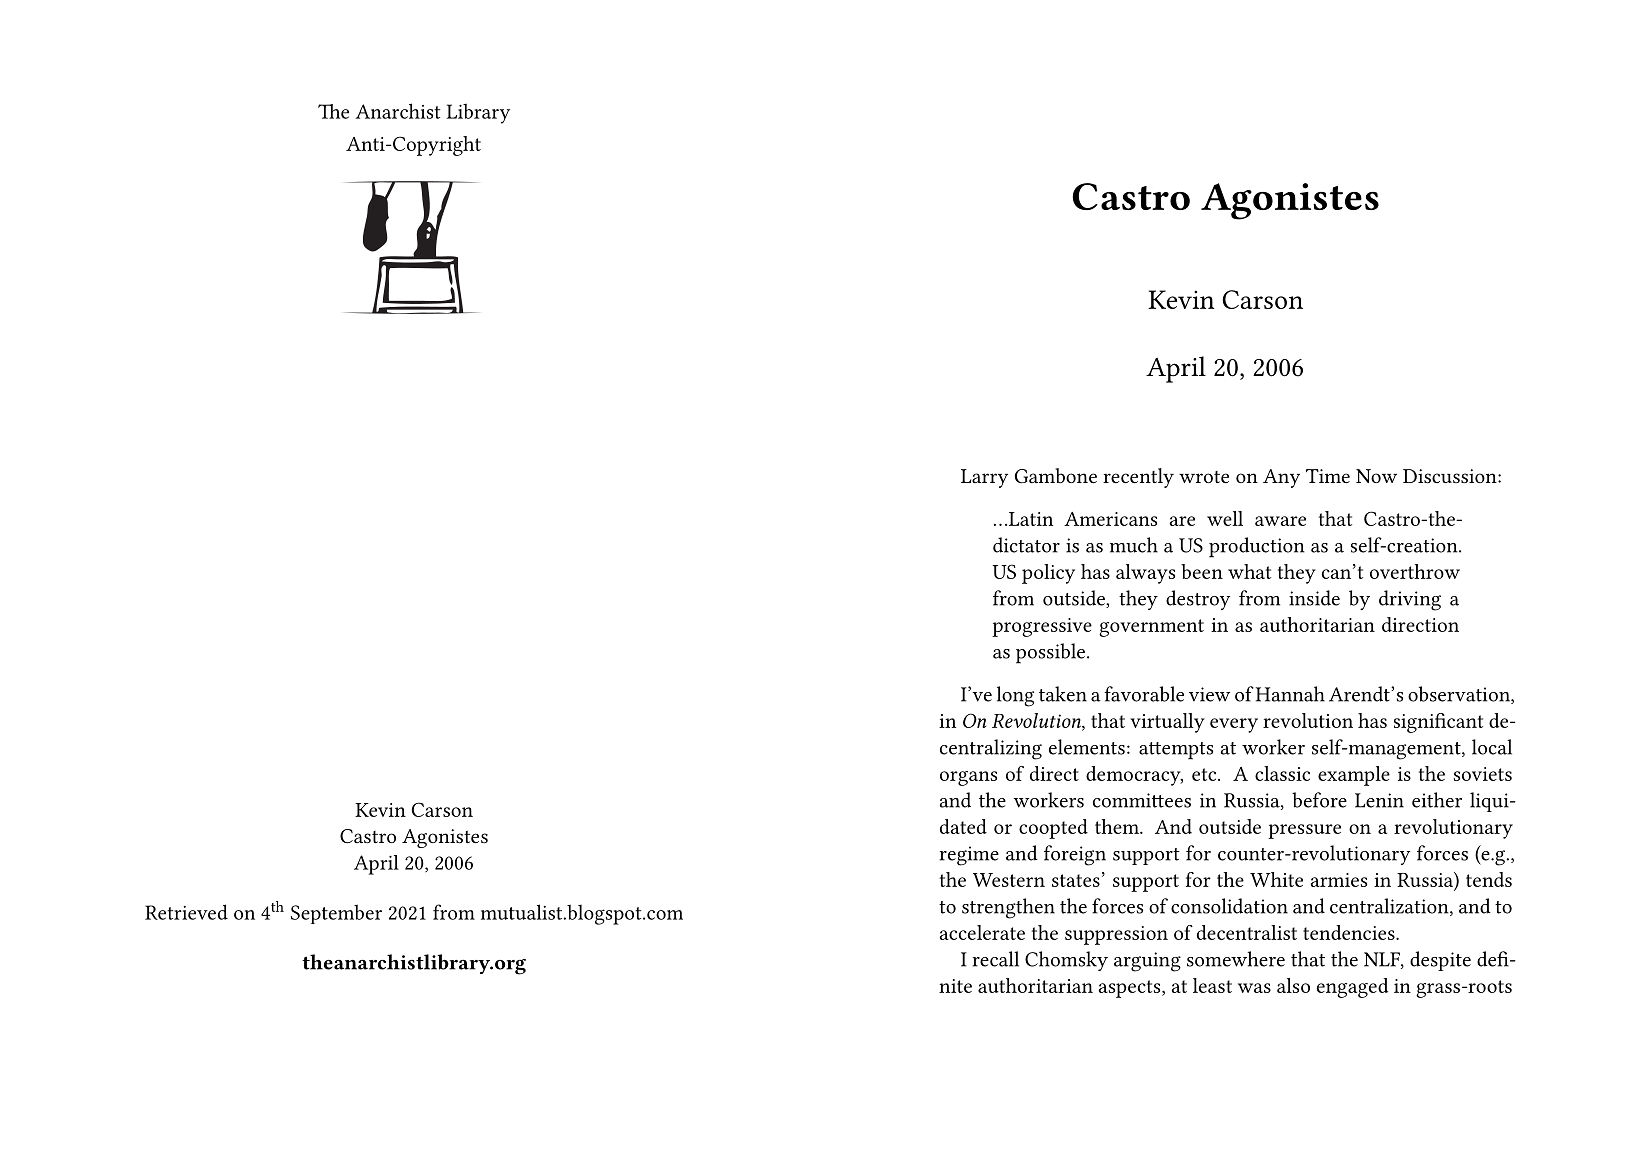 This page has height=1164, width=1640. Describe the element at coordinates (336, 914) in the page. I see `September` at that location.
